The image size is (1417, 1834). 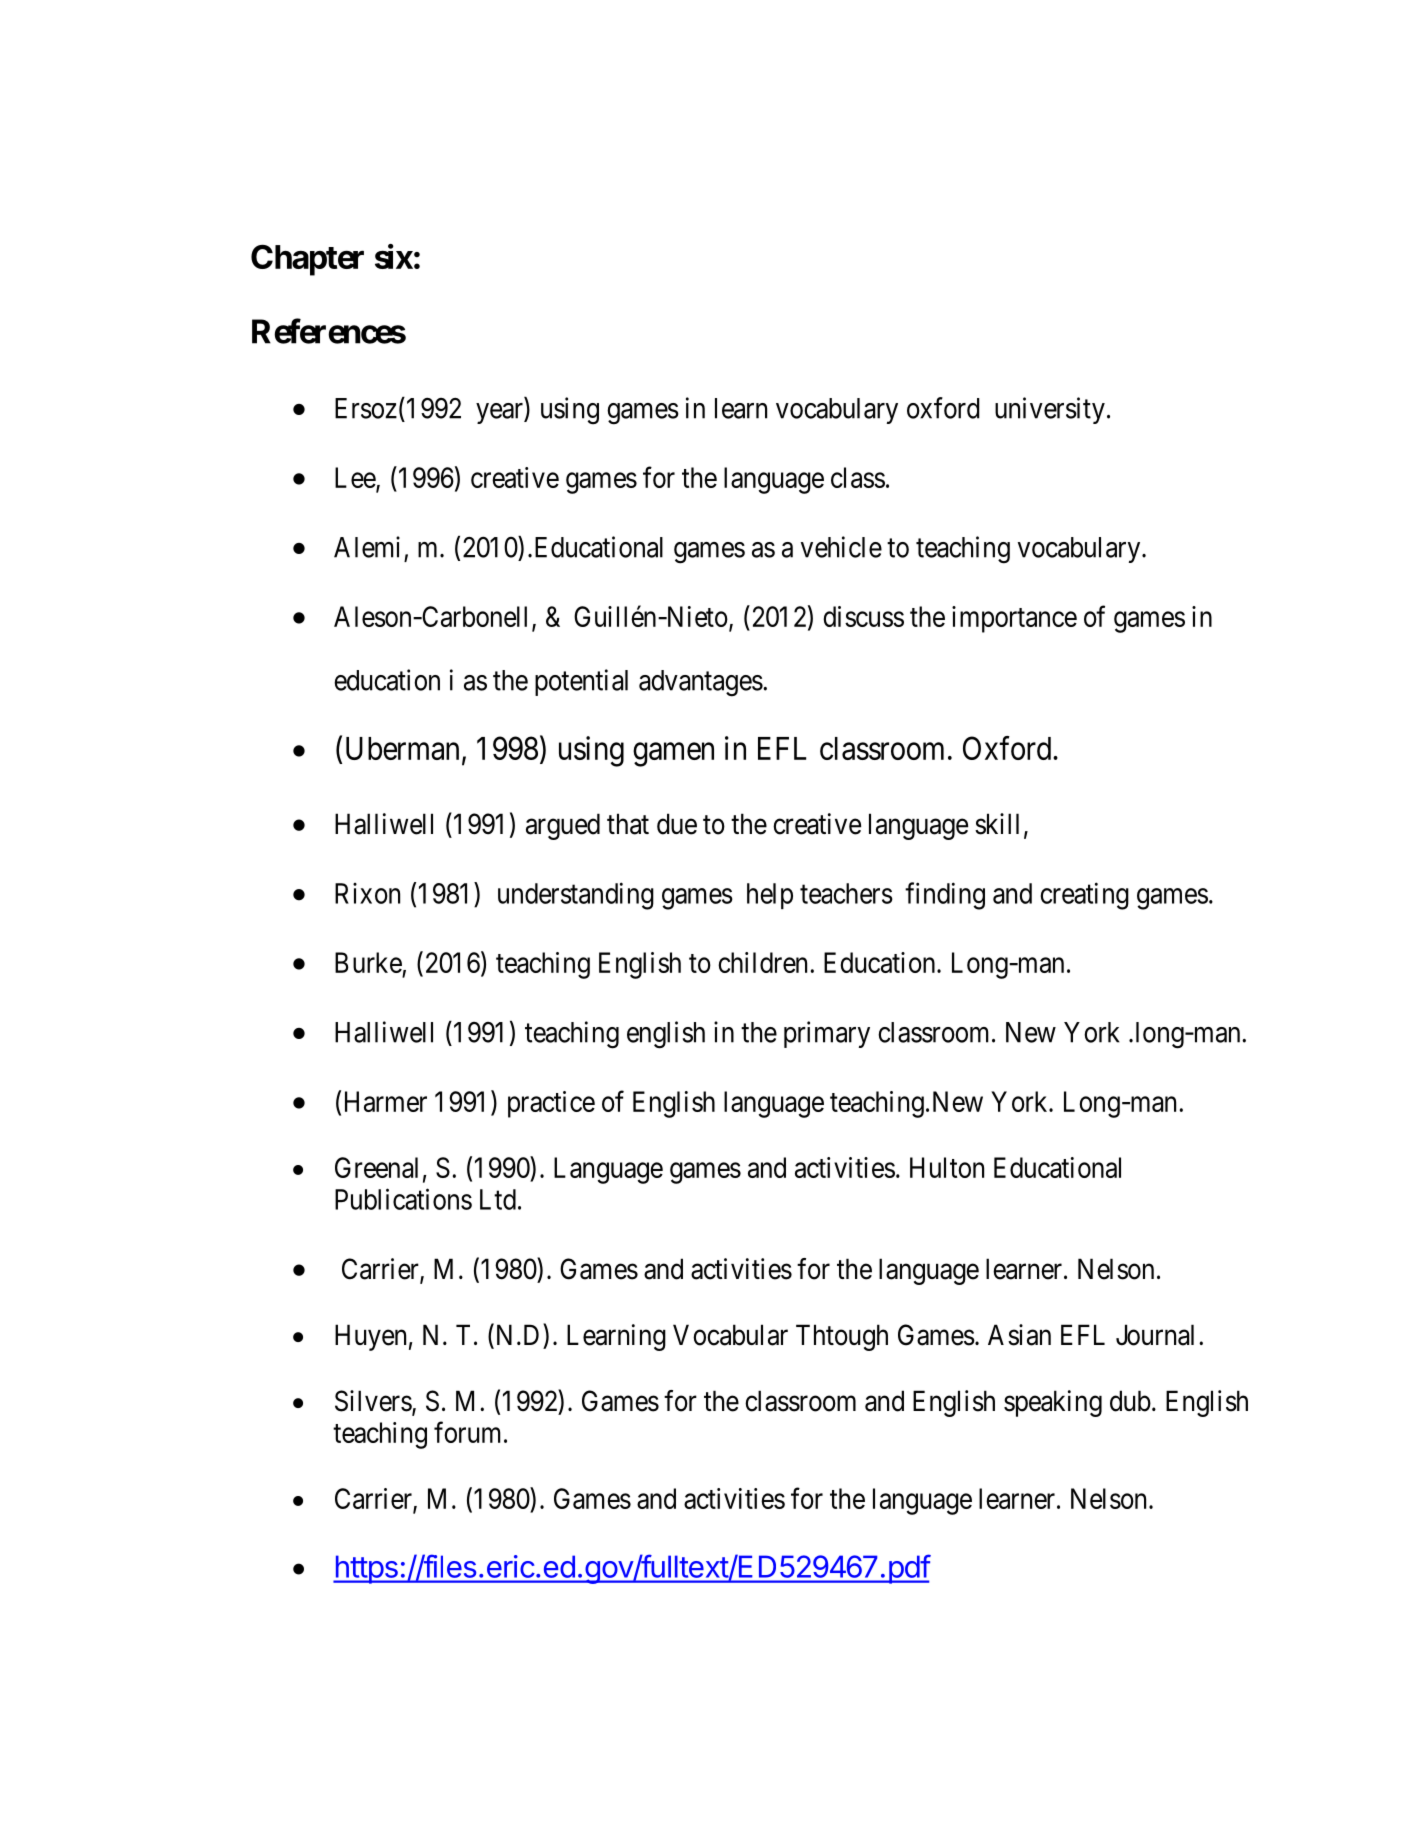 What do you see at coordinates (1019, 1335) in the screenshot?
I see `Asian` at bounding box center [1019, 1335].
